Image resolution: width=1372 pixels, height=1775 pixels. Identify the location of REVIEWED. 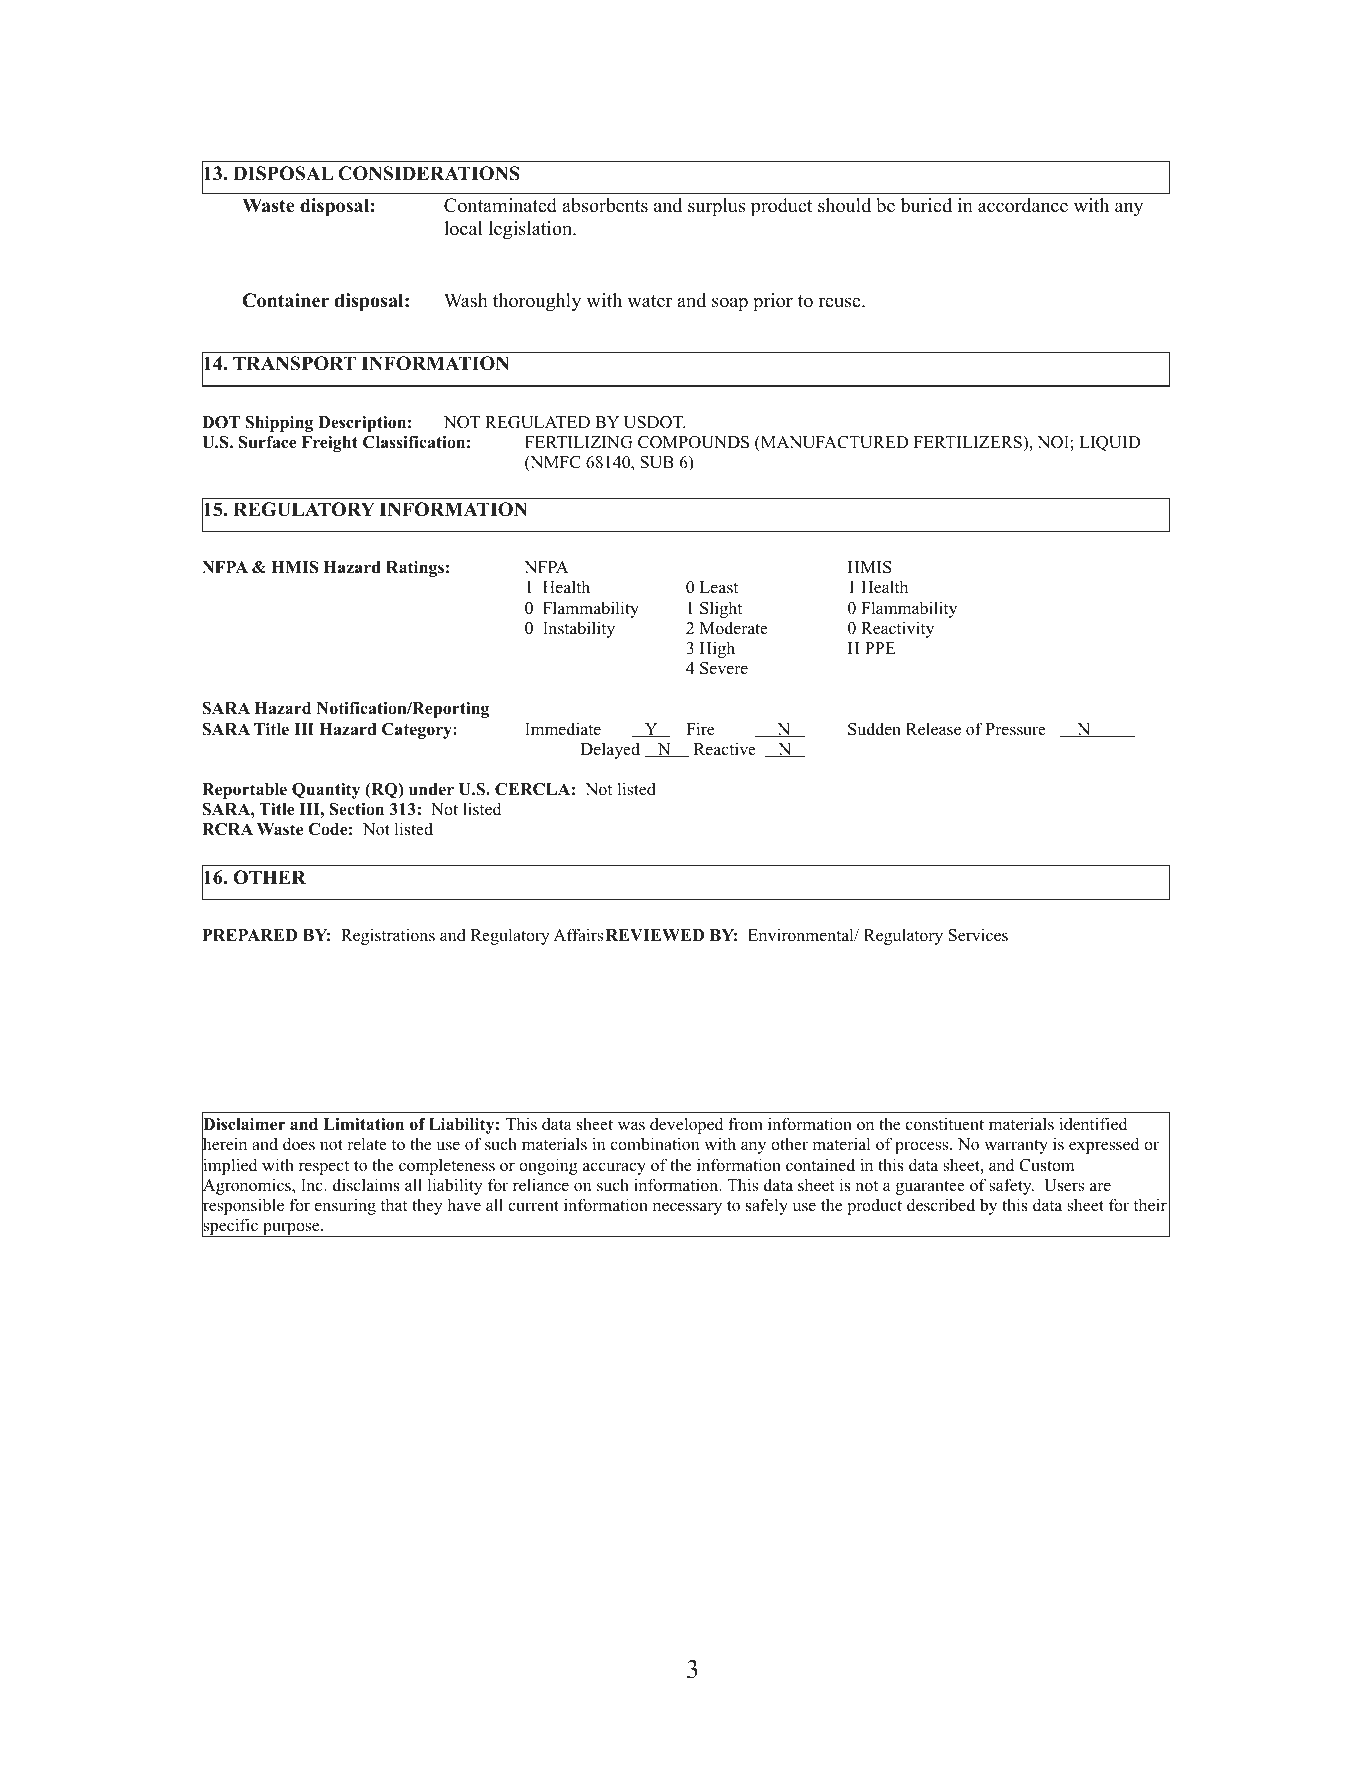
(655, 935).
